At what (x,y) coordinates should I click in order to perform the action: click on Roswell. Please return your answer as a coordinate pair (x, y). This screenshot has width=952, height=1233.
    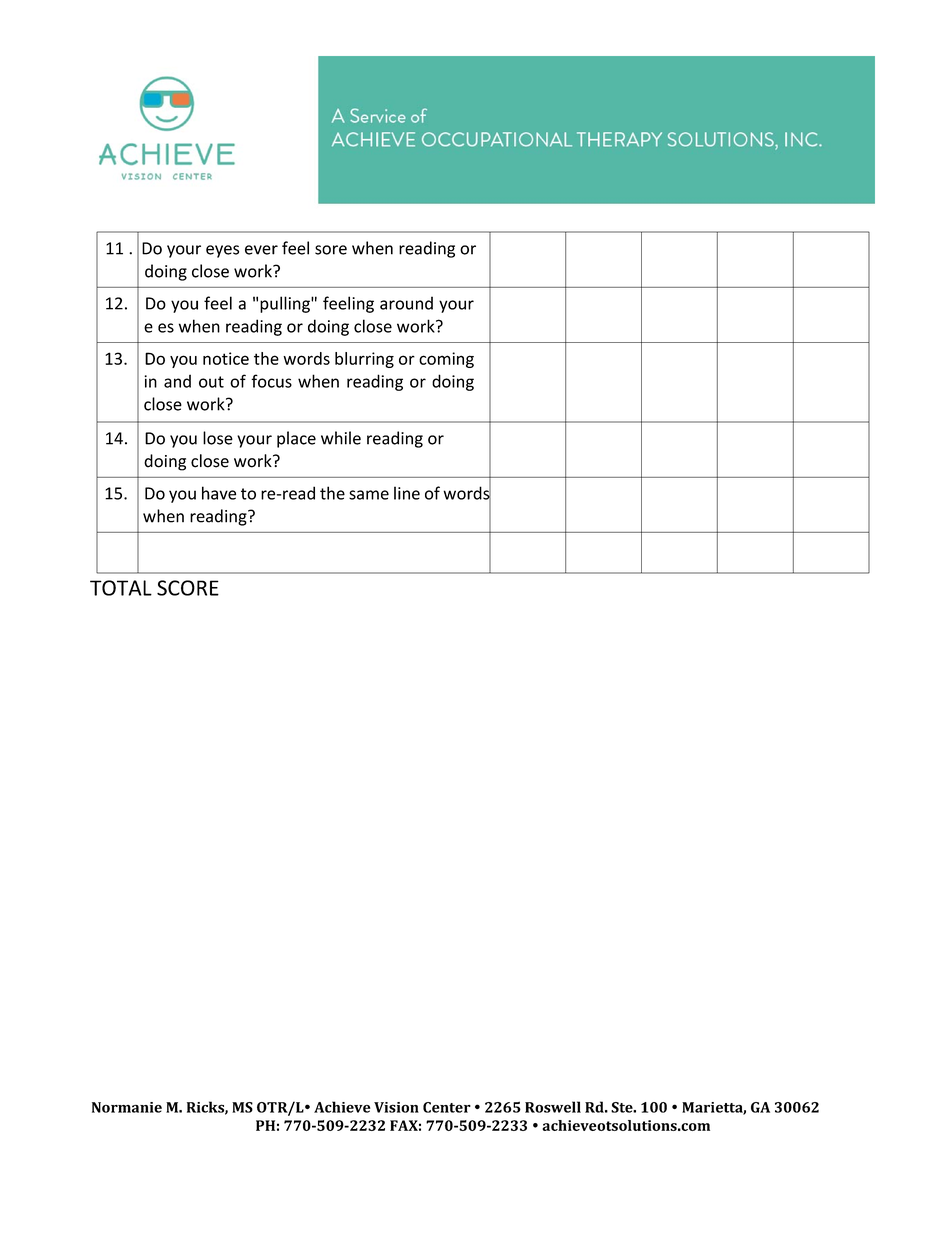
    Looking at the image, I should click on (553, 1107).
